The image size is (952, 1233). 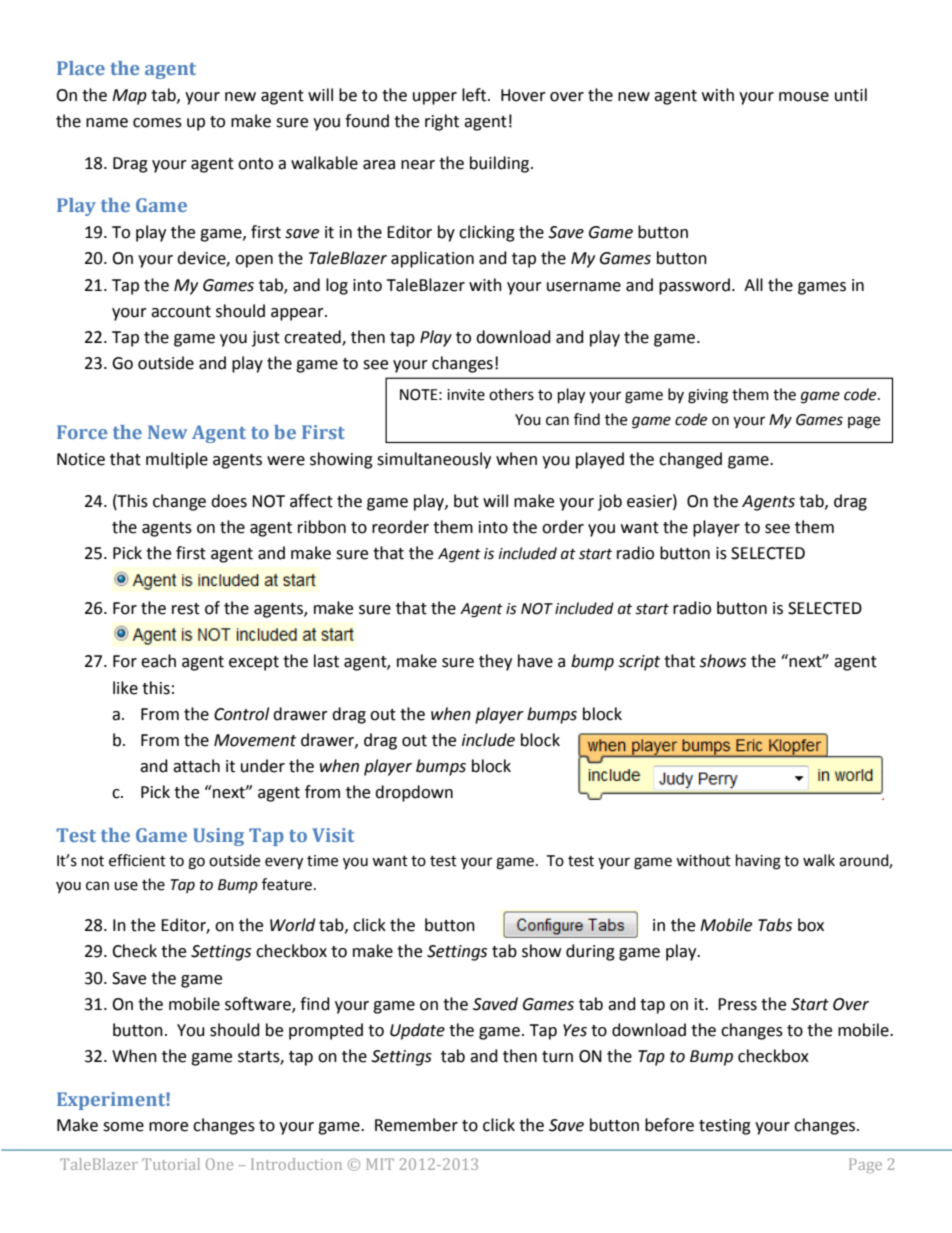 I want to click on giving, so click(x=708, y=396).
